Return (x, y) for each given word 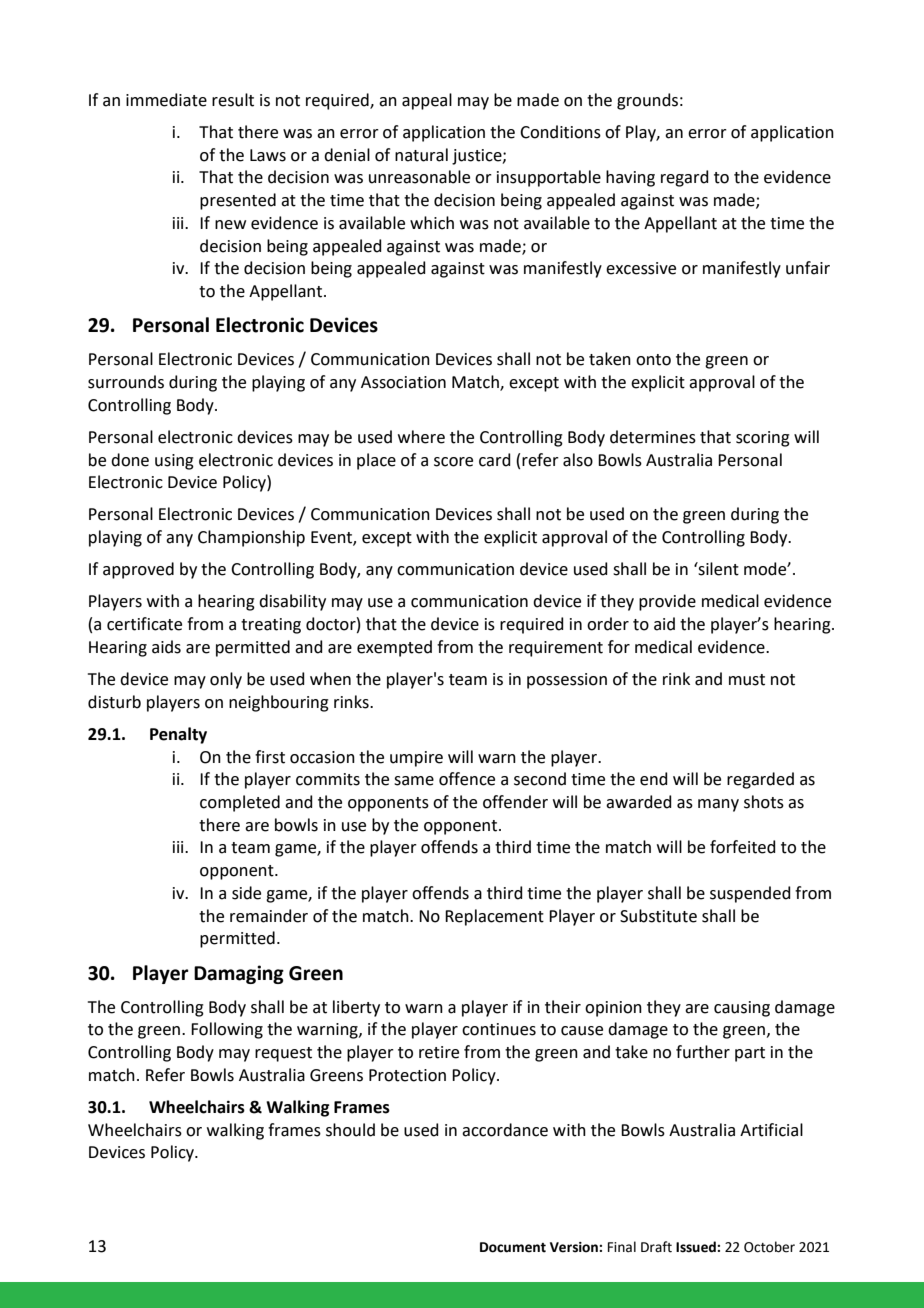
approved (138, 570)
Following (227, 1030)
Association (403, 382)
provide (667, 602)
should (350, 1130)
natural (421, 155)
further (703, 1052)
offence (467, 779)
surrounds (126, 382)
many (718, 805)
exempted (394, 648)
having (630, 178)
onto (653, 360)
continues (499, 1029)
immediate (166, 100)
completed (240, 803)
